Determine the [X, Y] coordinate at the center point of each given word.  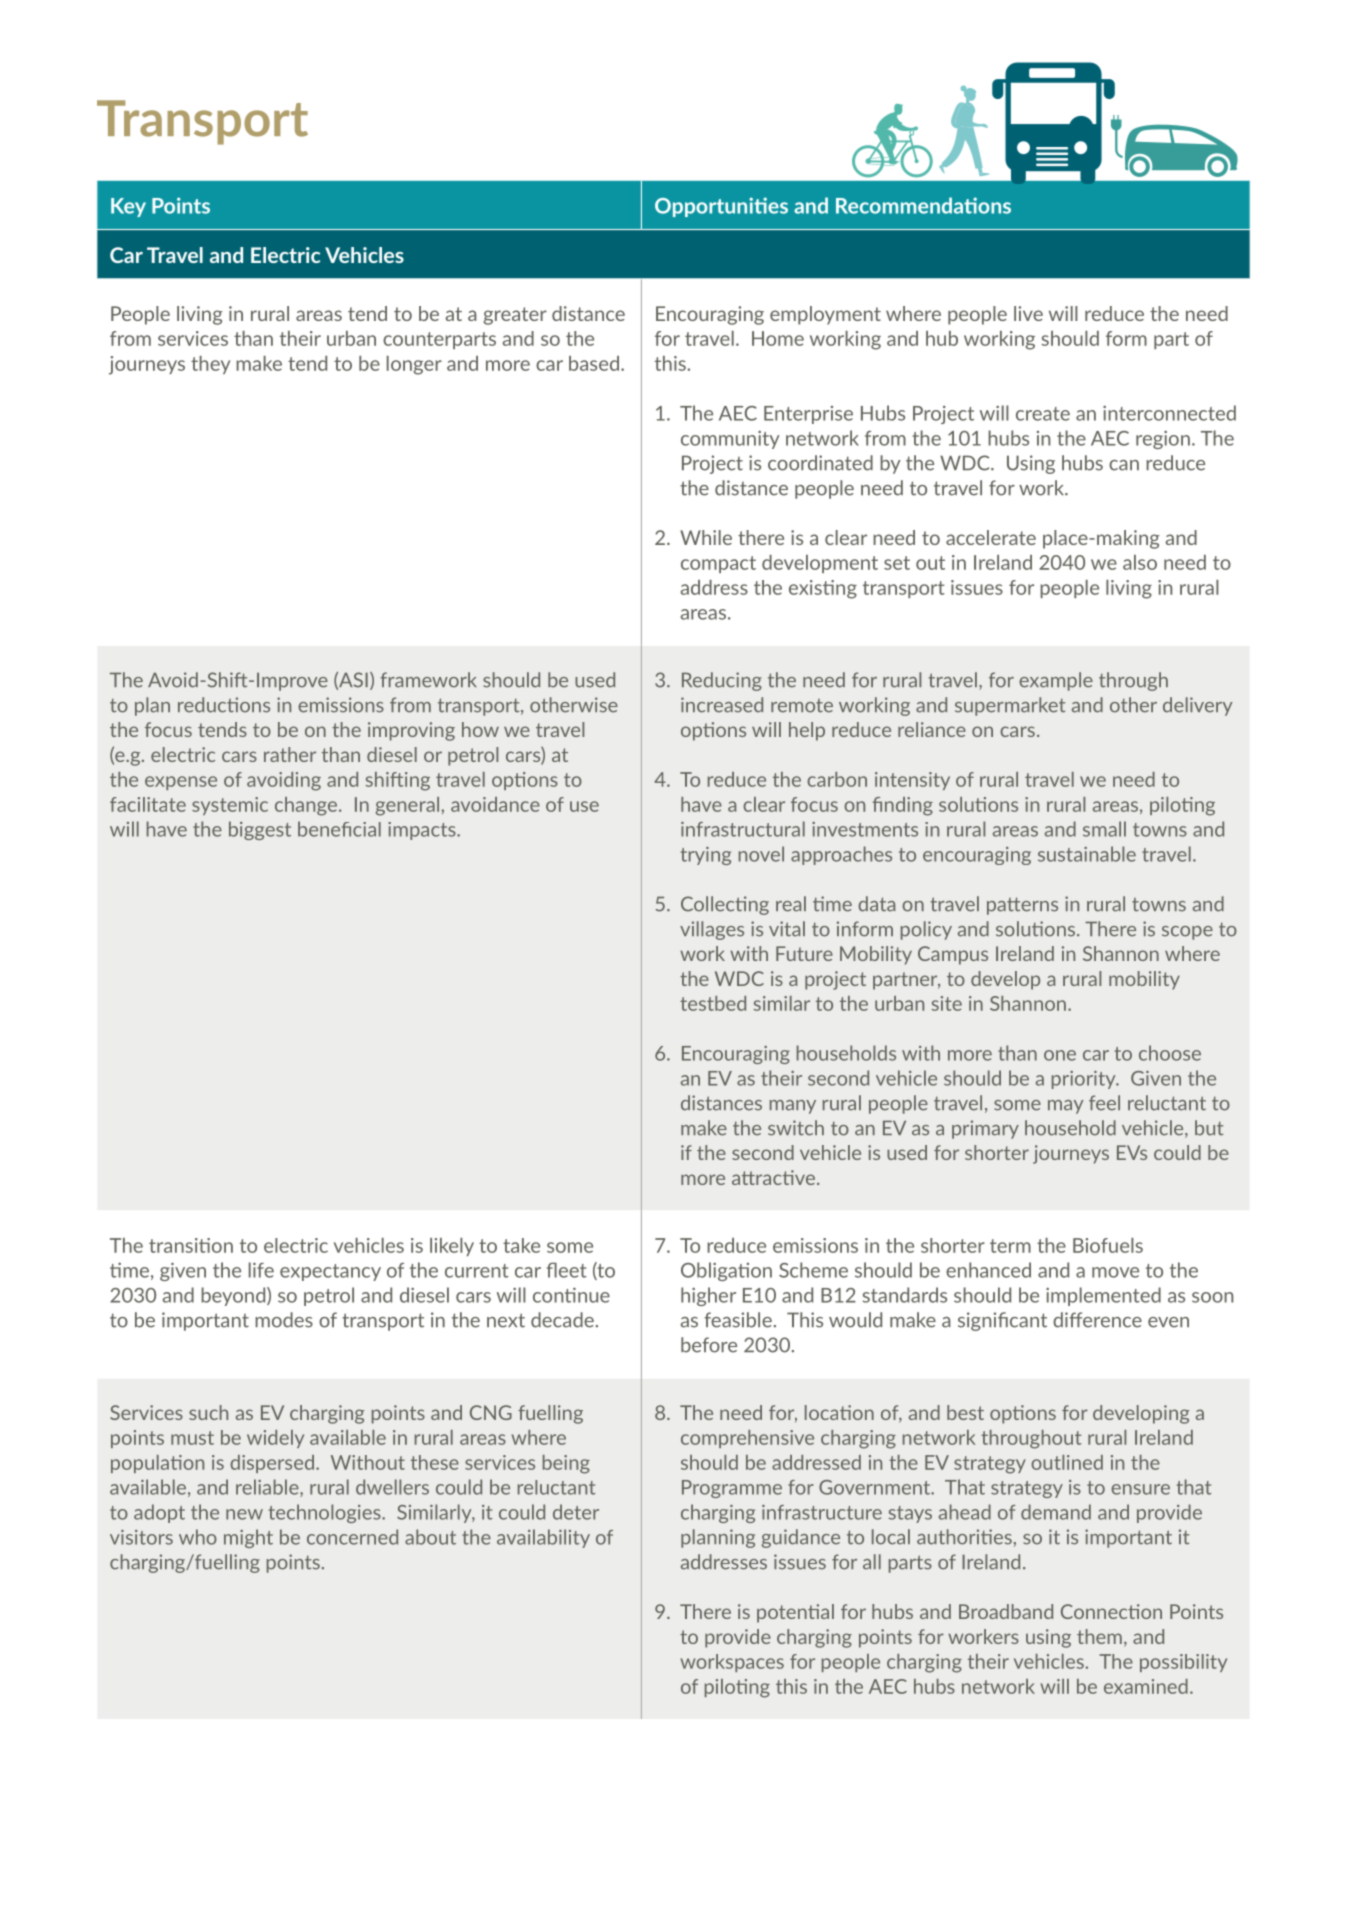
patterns [1022, 906]
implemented [1103, 1296]
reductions [224, 705]
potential [795, 1613]
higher [708, 1296]
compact [718, 564]
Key [128, 207]
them [1099, 1636]
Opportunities [721, 207]
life [261, 1270]
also [1140, 562]
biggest [260, 830]
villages [712, 930]
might [248, 1538]
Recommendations [923, 205]
